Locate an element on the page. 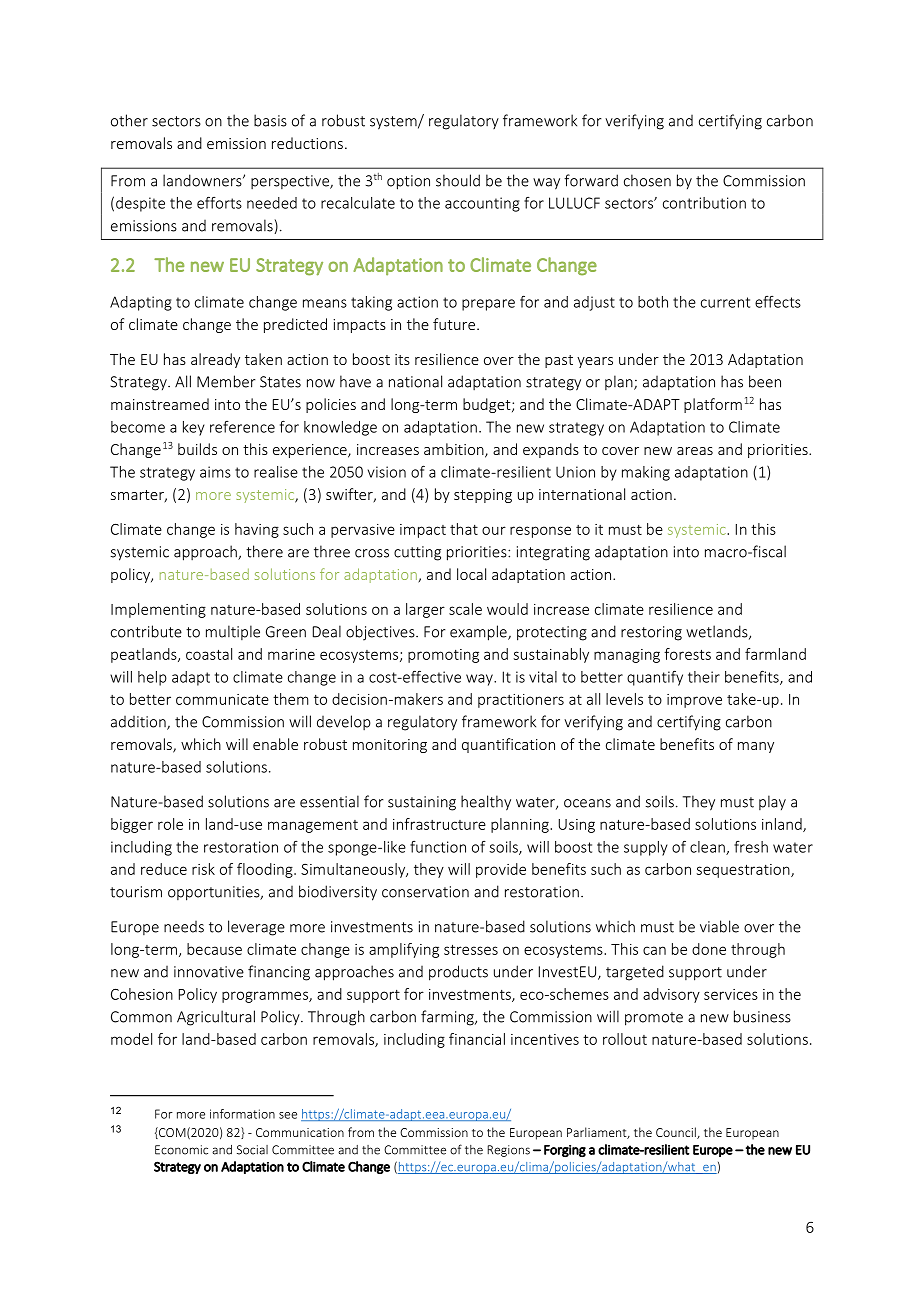 The width and height of the document is (924, 1308). areas is located at coordinates (695, 451).
